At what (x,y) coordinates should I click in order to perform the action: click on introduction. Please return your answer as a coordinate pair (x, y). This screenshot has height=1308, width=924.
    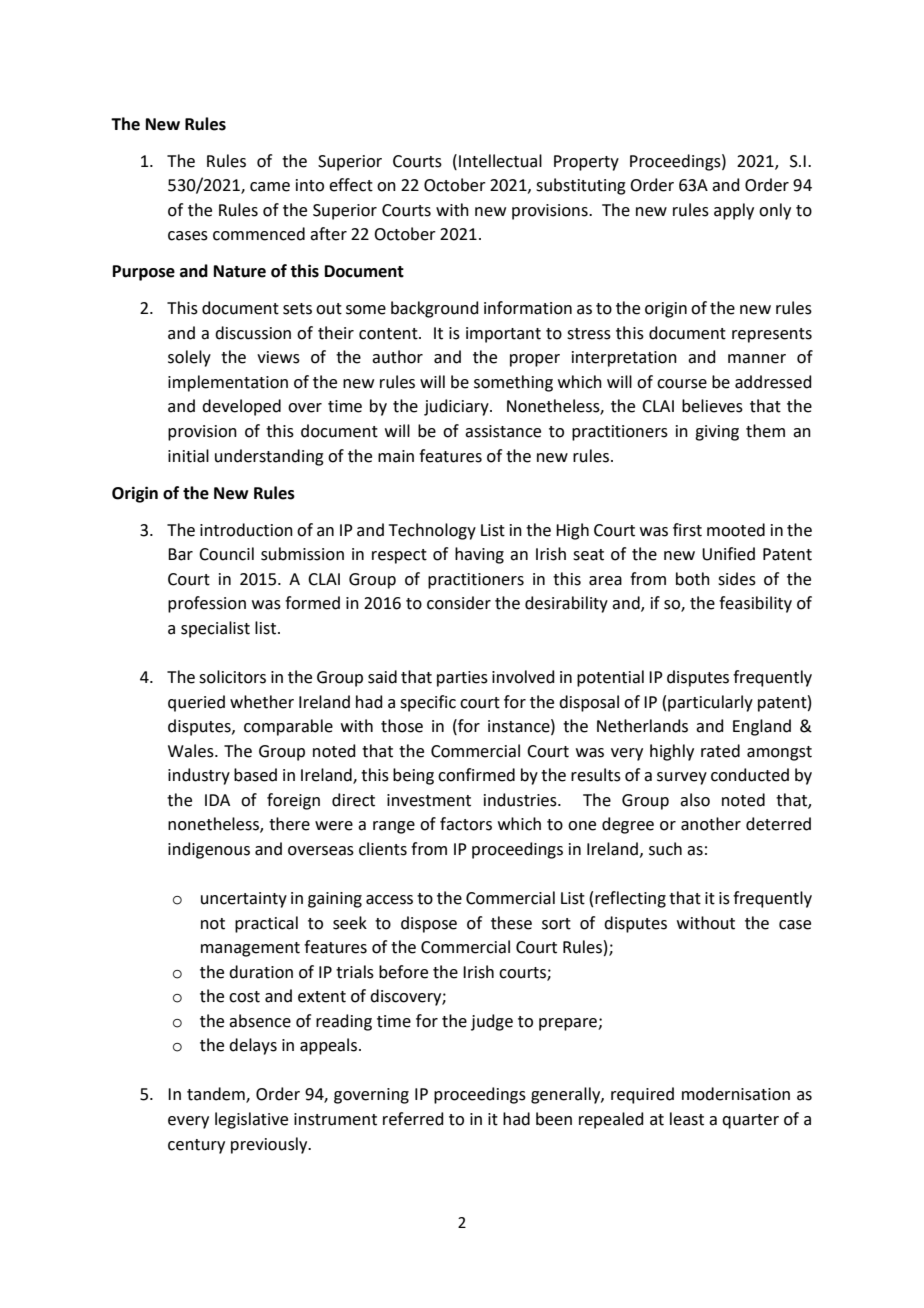
    Looking at the image, I should click on (246, 530).
